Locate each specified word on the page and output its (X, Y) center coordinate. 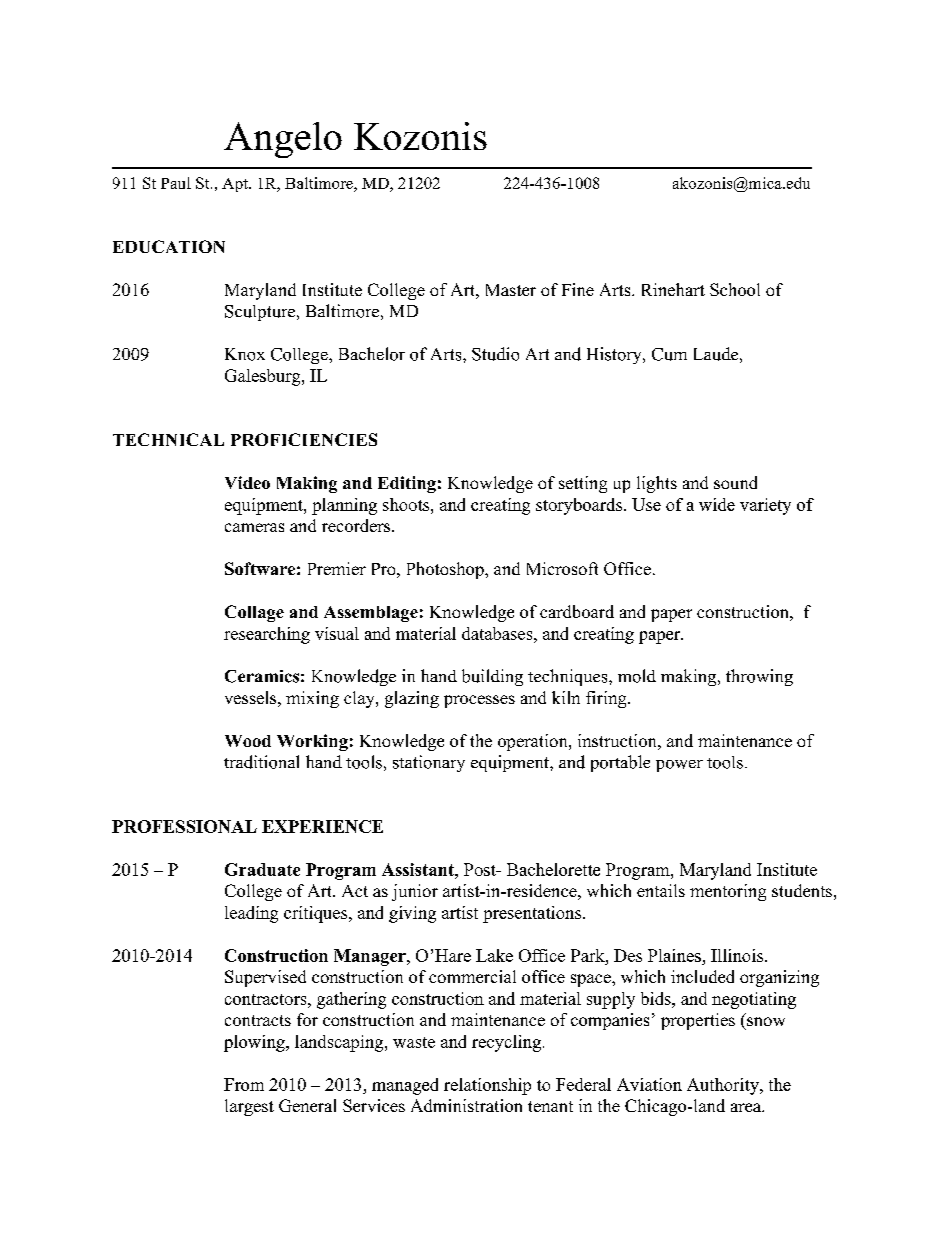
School (735, 289)
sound (735, 482)
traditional (261, 762)
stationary (429, 763)
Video (247, 482)
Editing (407, 484)
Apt (236, 185)
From (244, 1084)
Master (511, 290)
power (679, 766)
